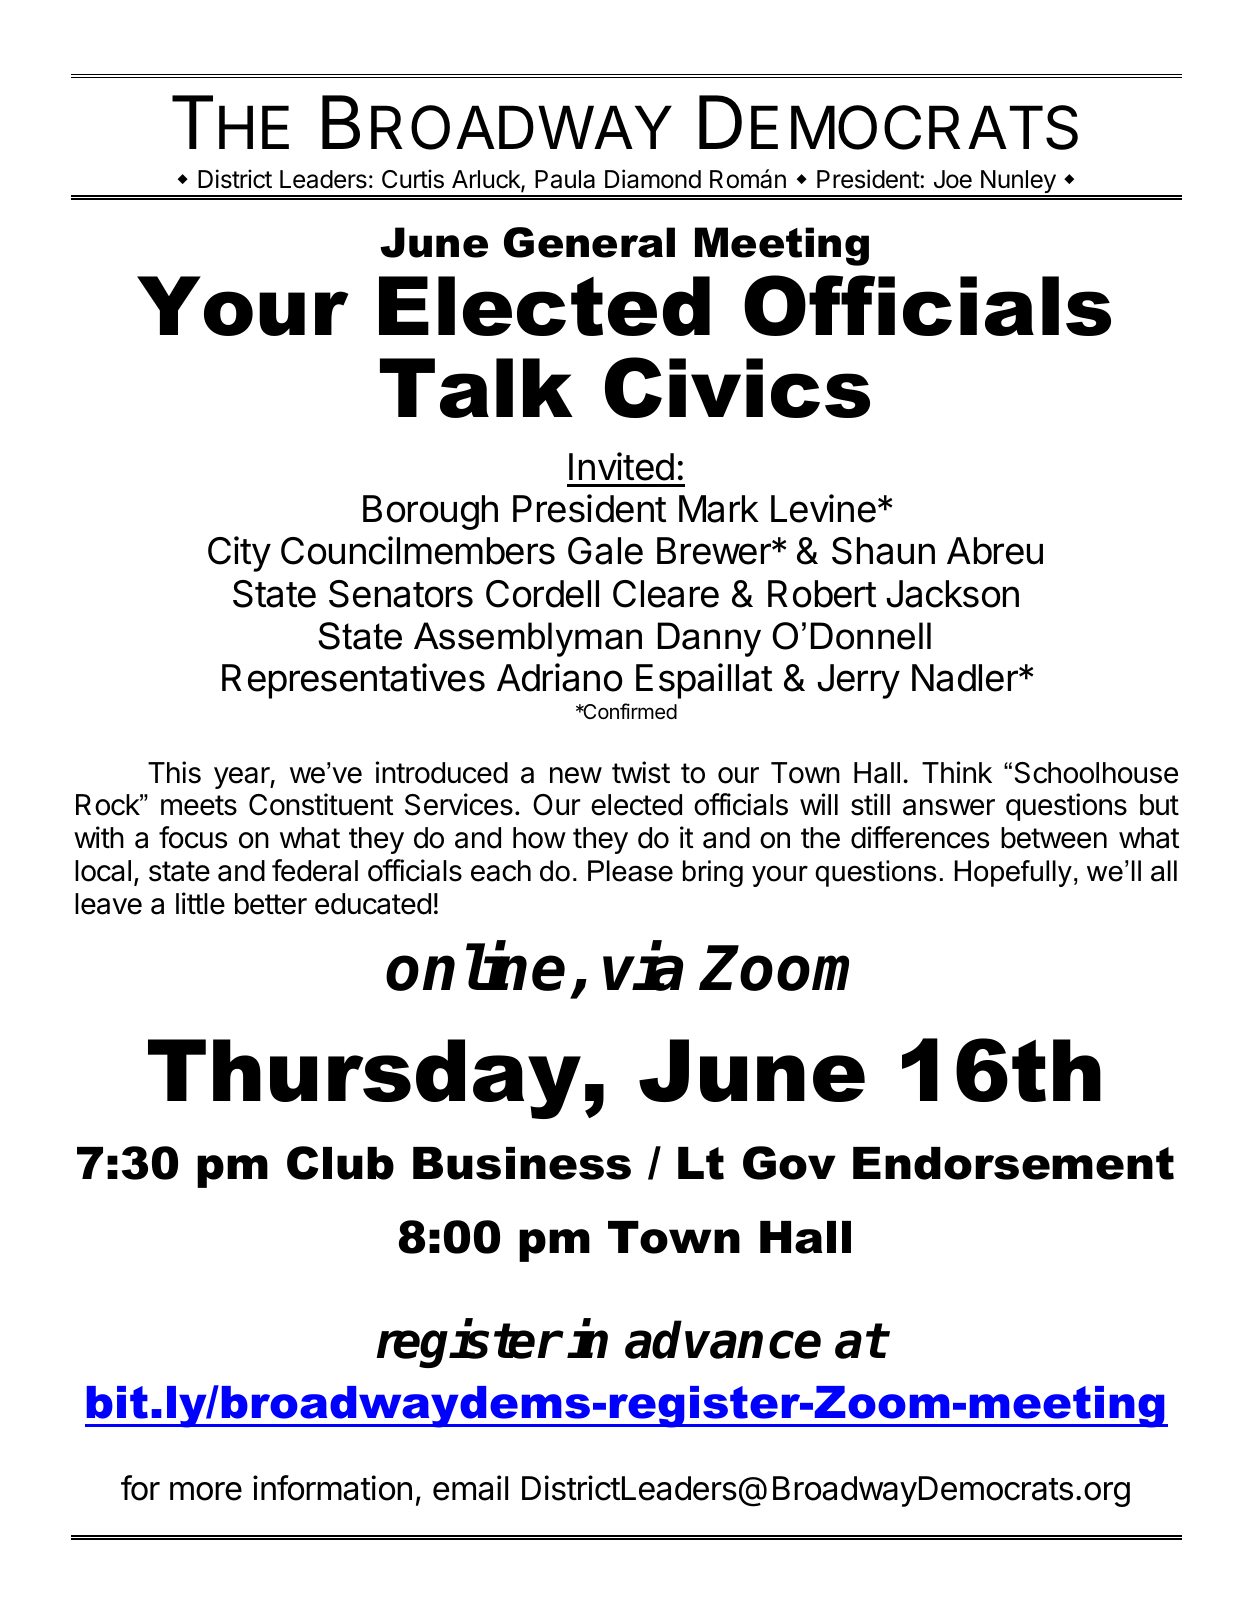  I want to click on Abreu, so click(995, 551).
